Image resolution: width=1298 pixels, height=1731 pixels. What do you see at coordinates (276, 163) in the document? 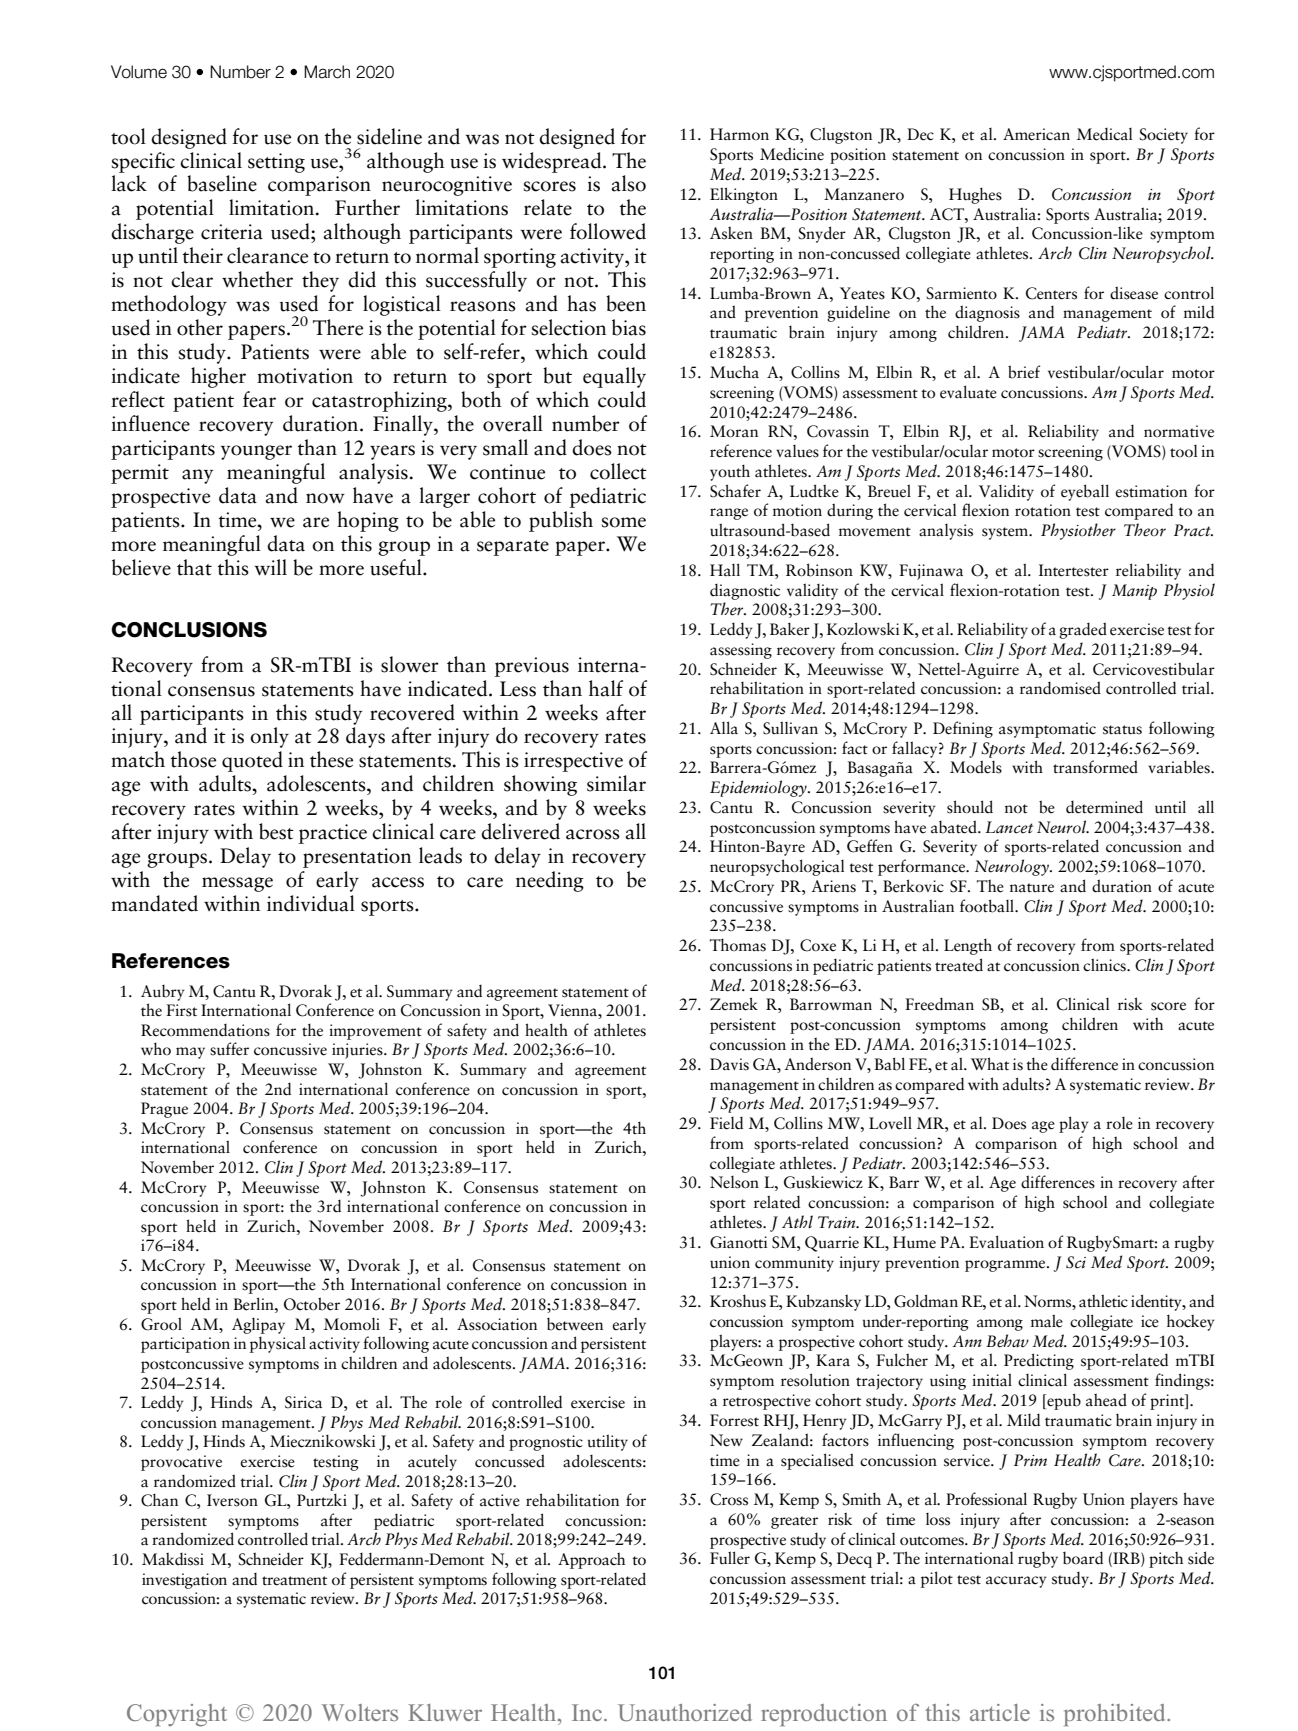
I see `setting` at bounding box center [276, 163].
